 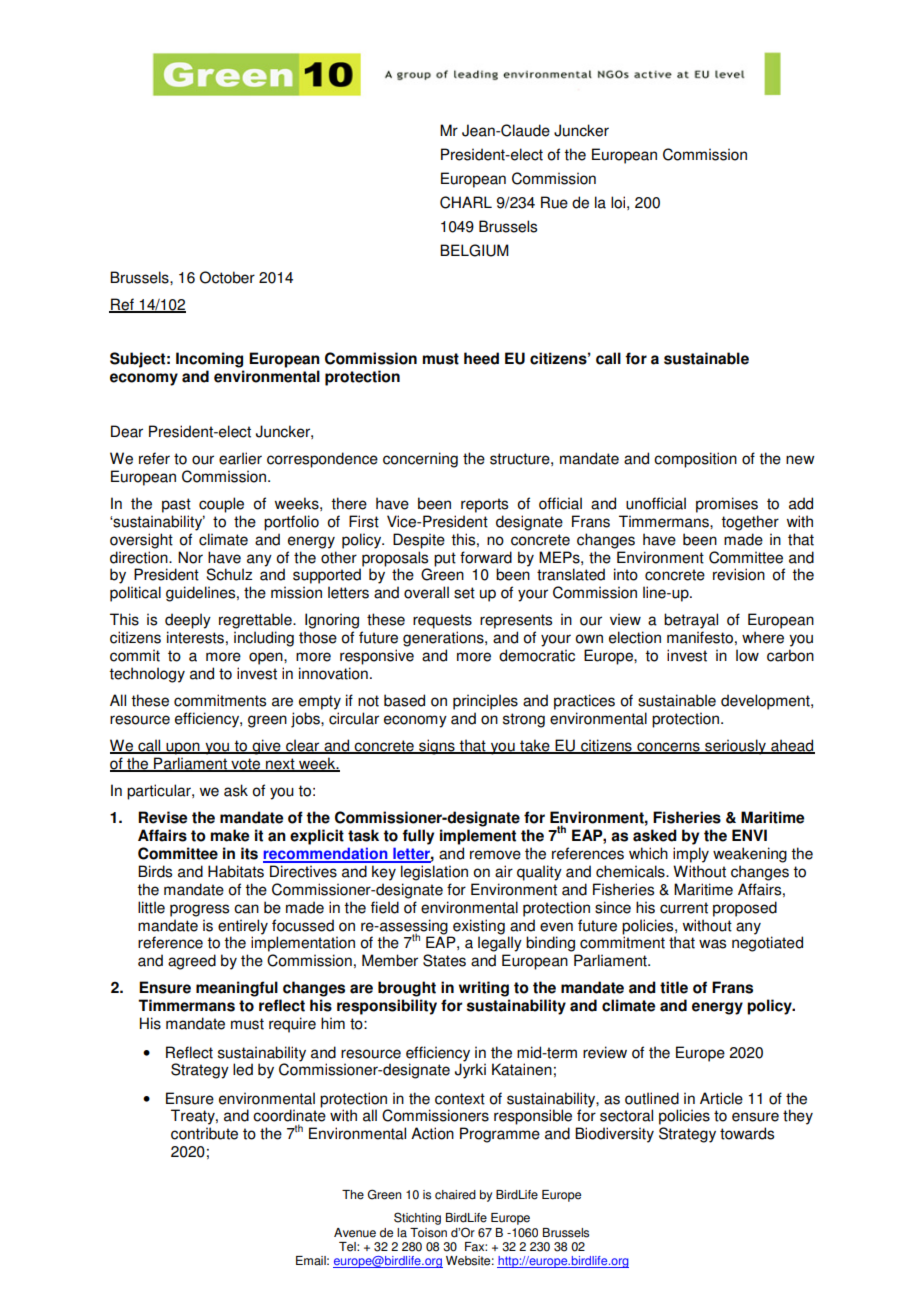 I want to click on Habitats, so click(x=236, y=871).
